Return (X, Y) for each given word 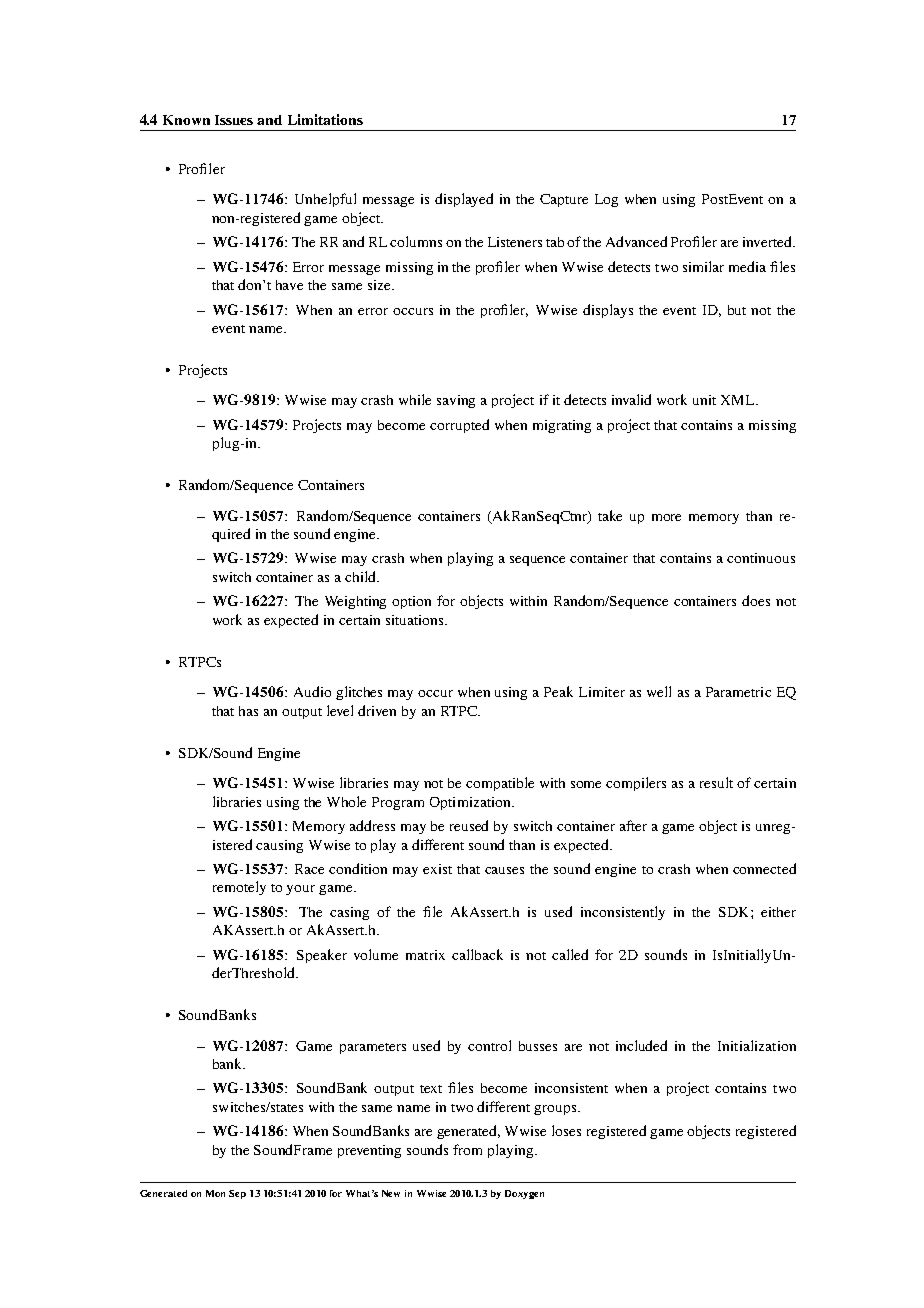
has (248, 711)
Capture (564, 200)
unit (704, 400)
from (467, 1149)
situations (416, 620)
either (778, 912)
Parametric (738, 692)
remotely (239, 888)
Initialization (757, 1045)
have (289, 285)
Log (606, 200)
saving (456, 401)
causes (504, 870)
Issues (234, 120)
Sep (237, 1194)
